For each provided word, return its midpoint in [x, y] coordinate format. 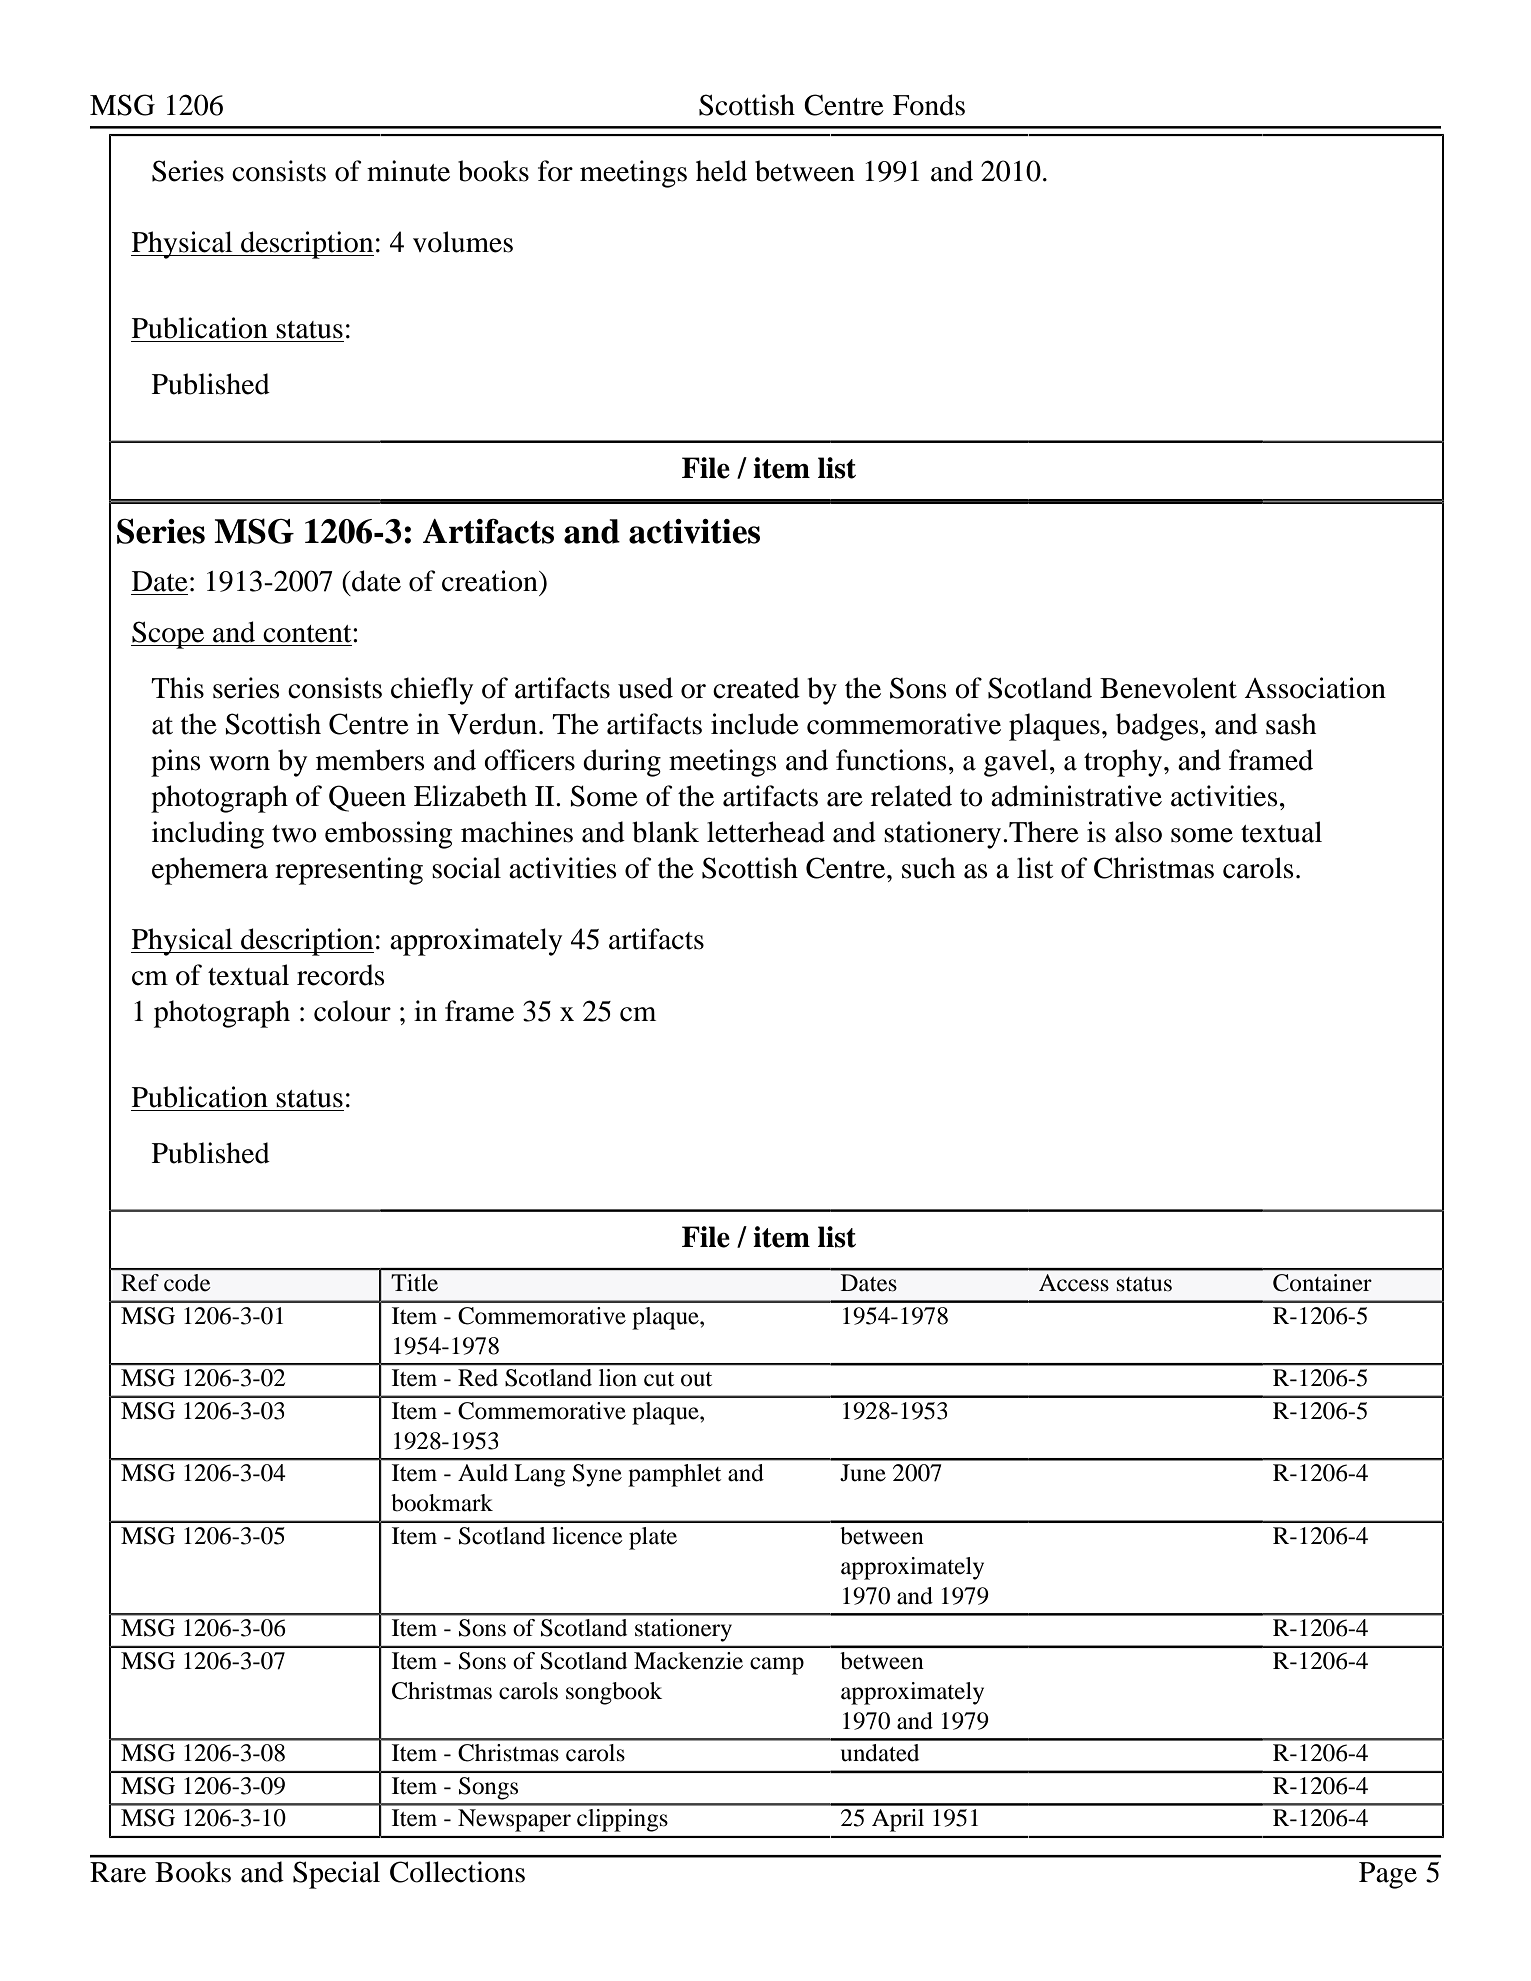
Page [1388, 1875]
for [555, 171]
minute [408, 171]
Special [336, 1875]
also [1138, 832]
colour [352, 1011]
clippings [622, 1820]
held [721, 171]
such [928, 868]
